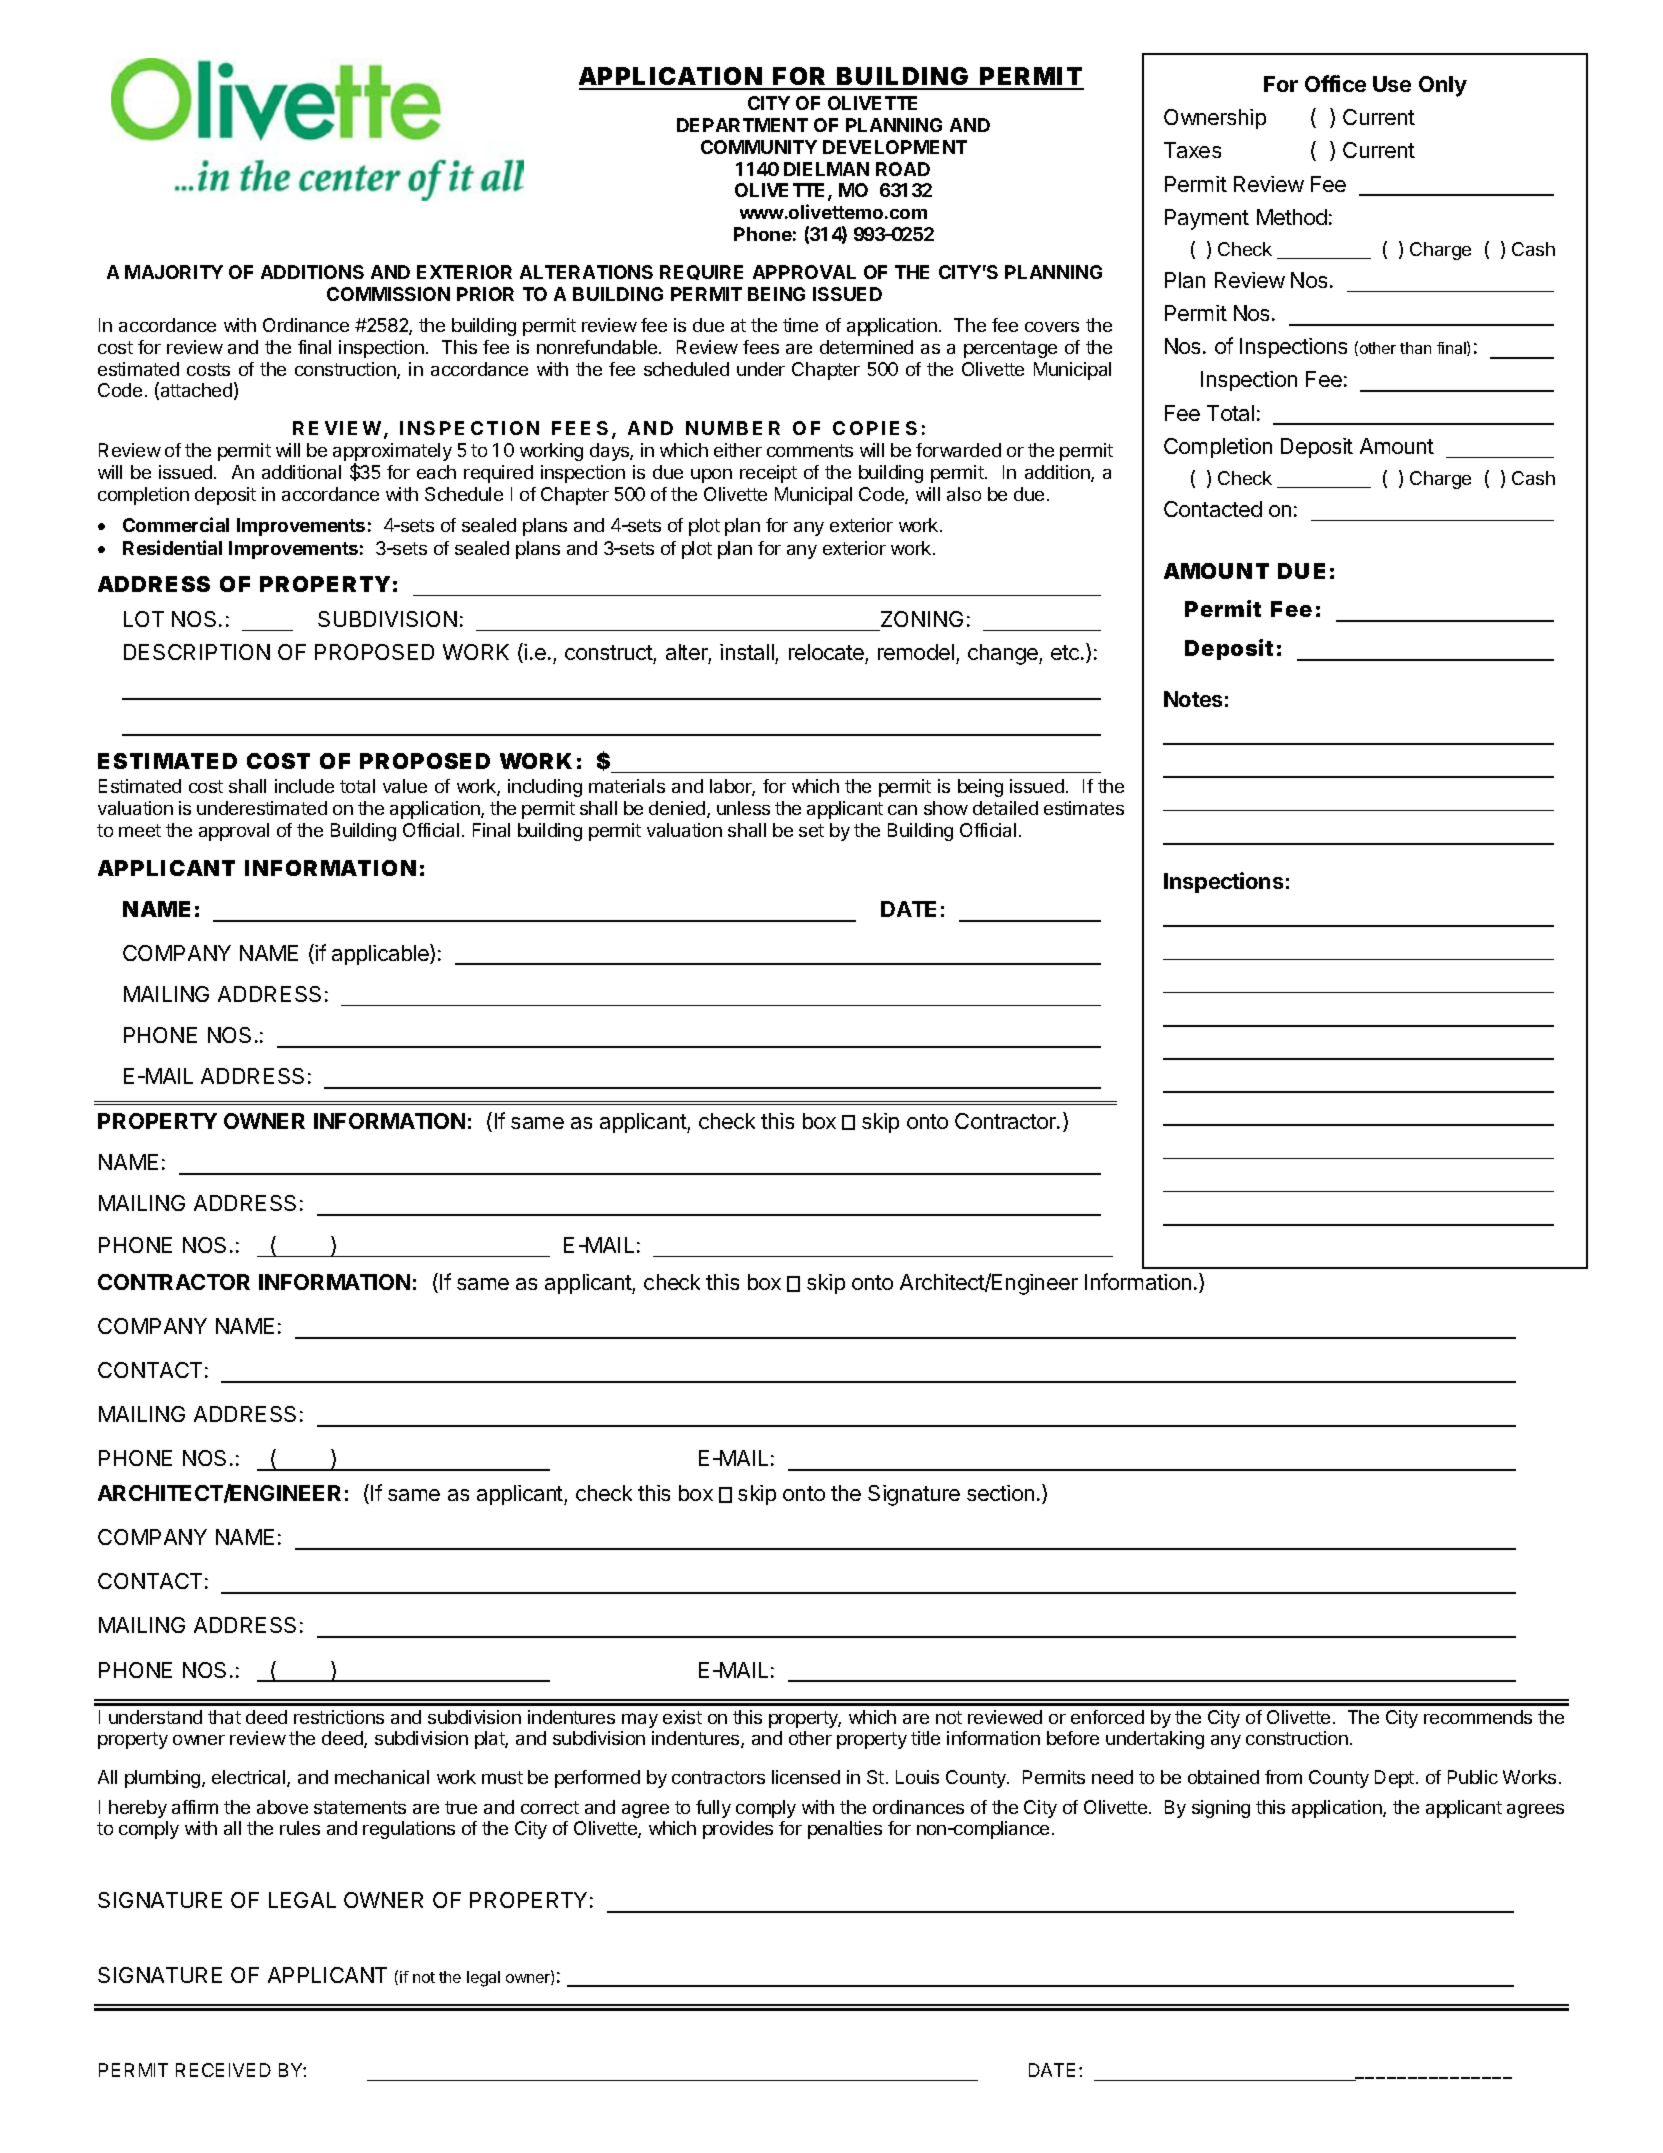 This screenshot has width=1663, height=2153. I want to click on COMMUNITY, so click(759, 147).
